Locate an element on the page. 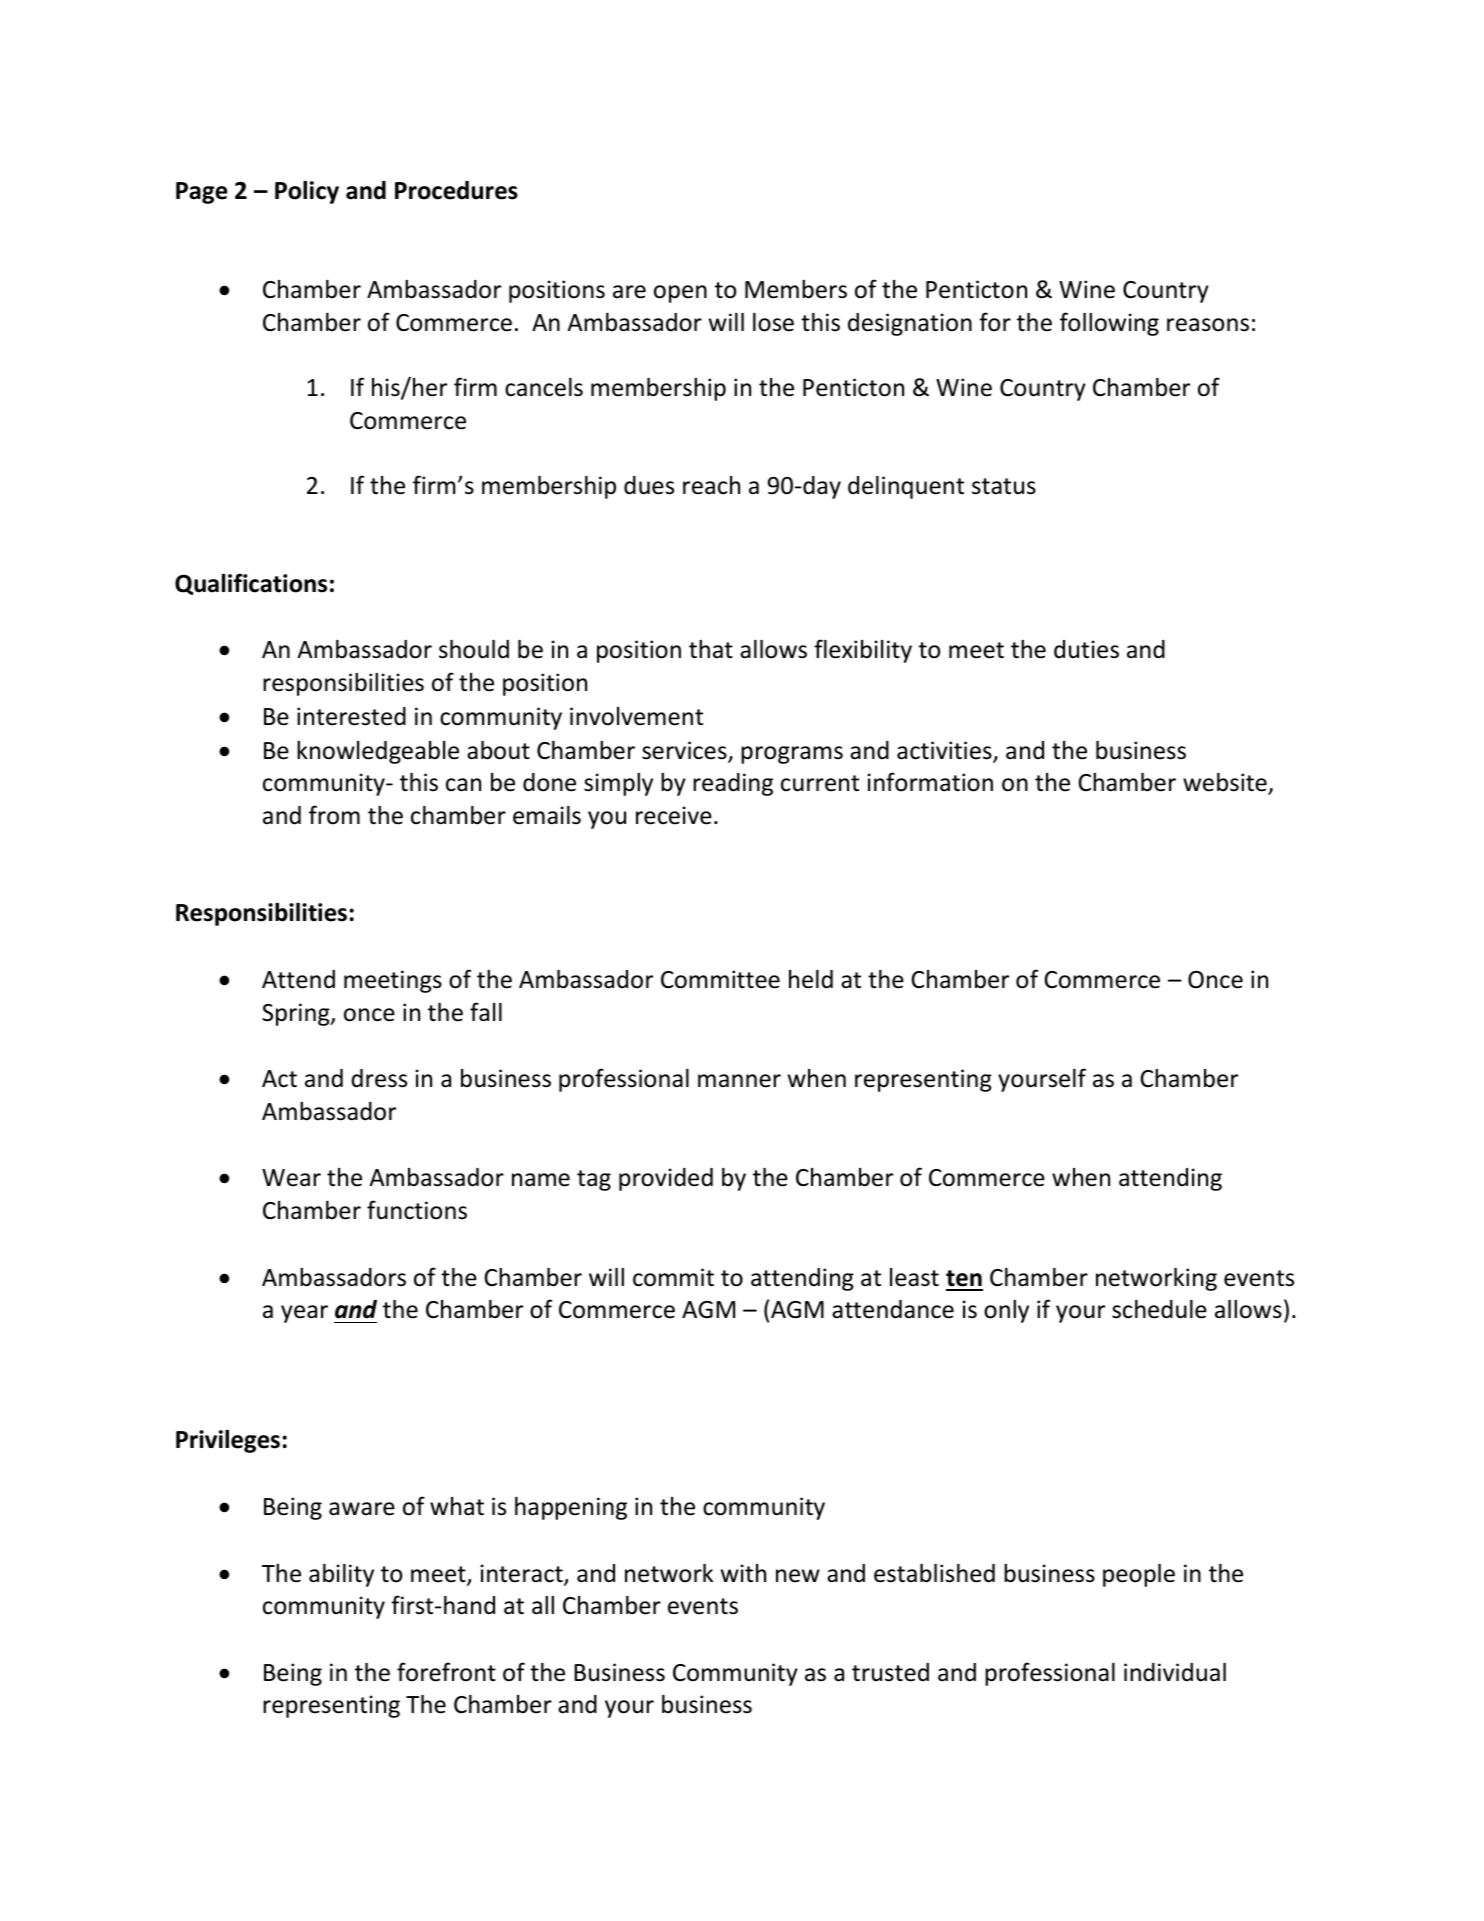 This page has width=1484, height=1921. open is located at coordinates (680, 294).
